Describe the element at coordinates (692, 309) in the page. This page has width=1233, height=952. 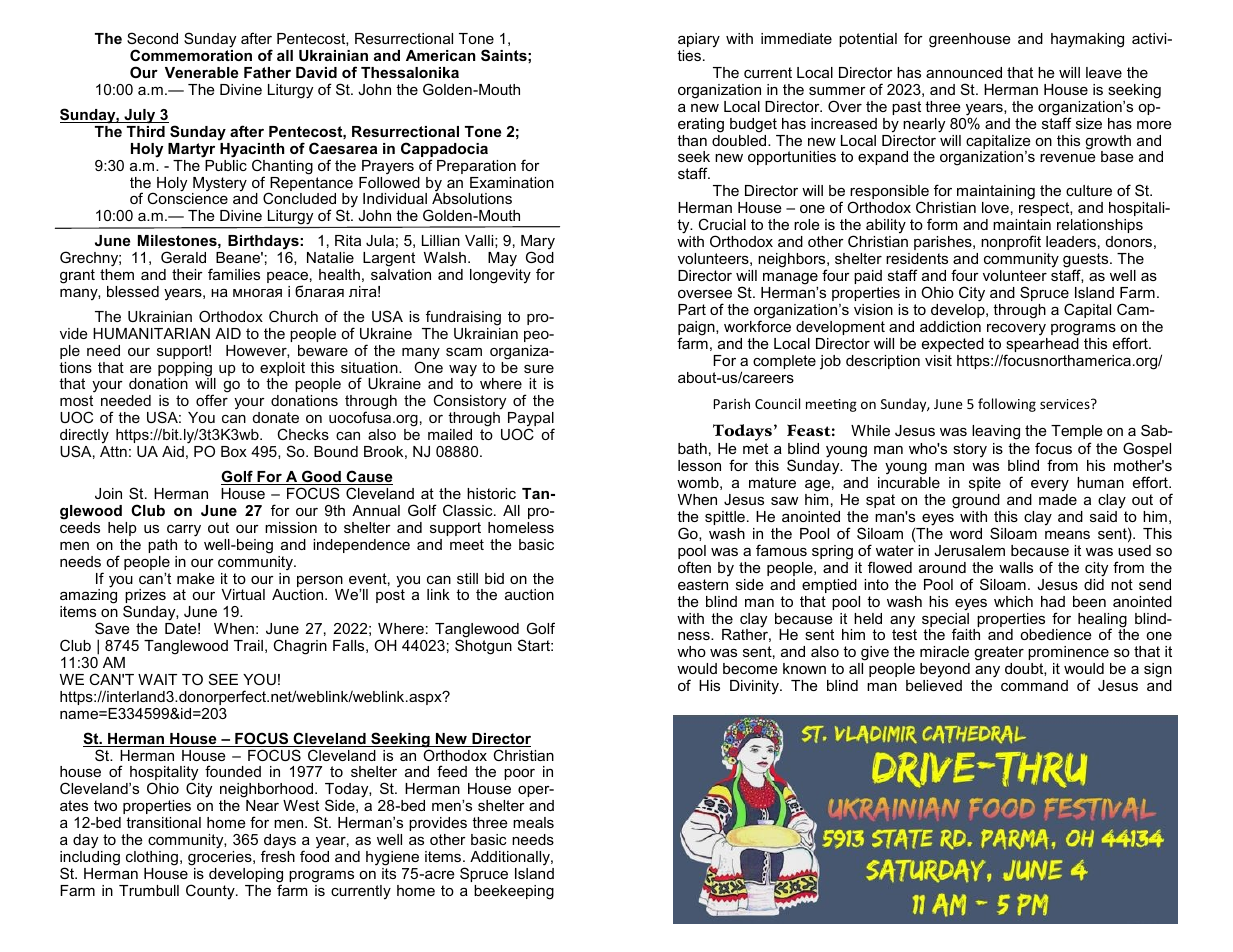
I see `Part` at that location.
